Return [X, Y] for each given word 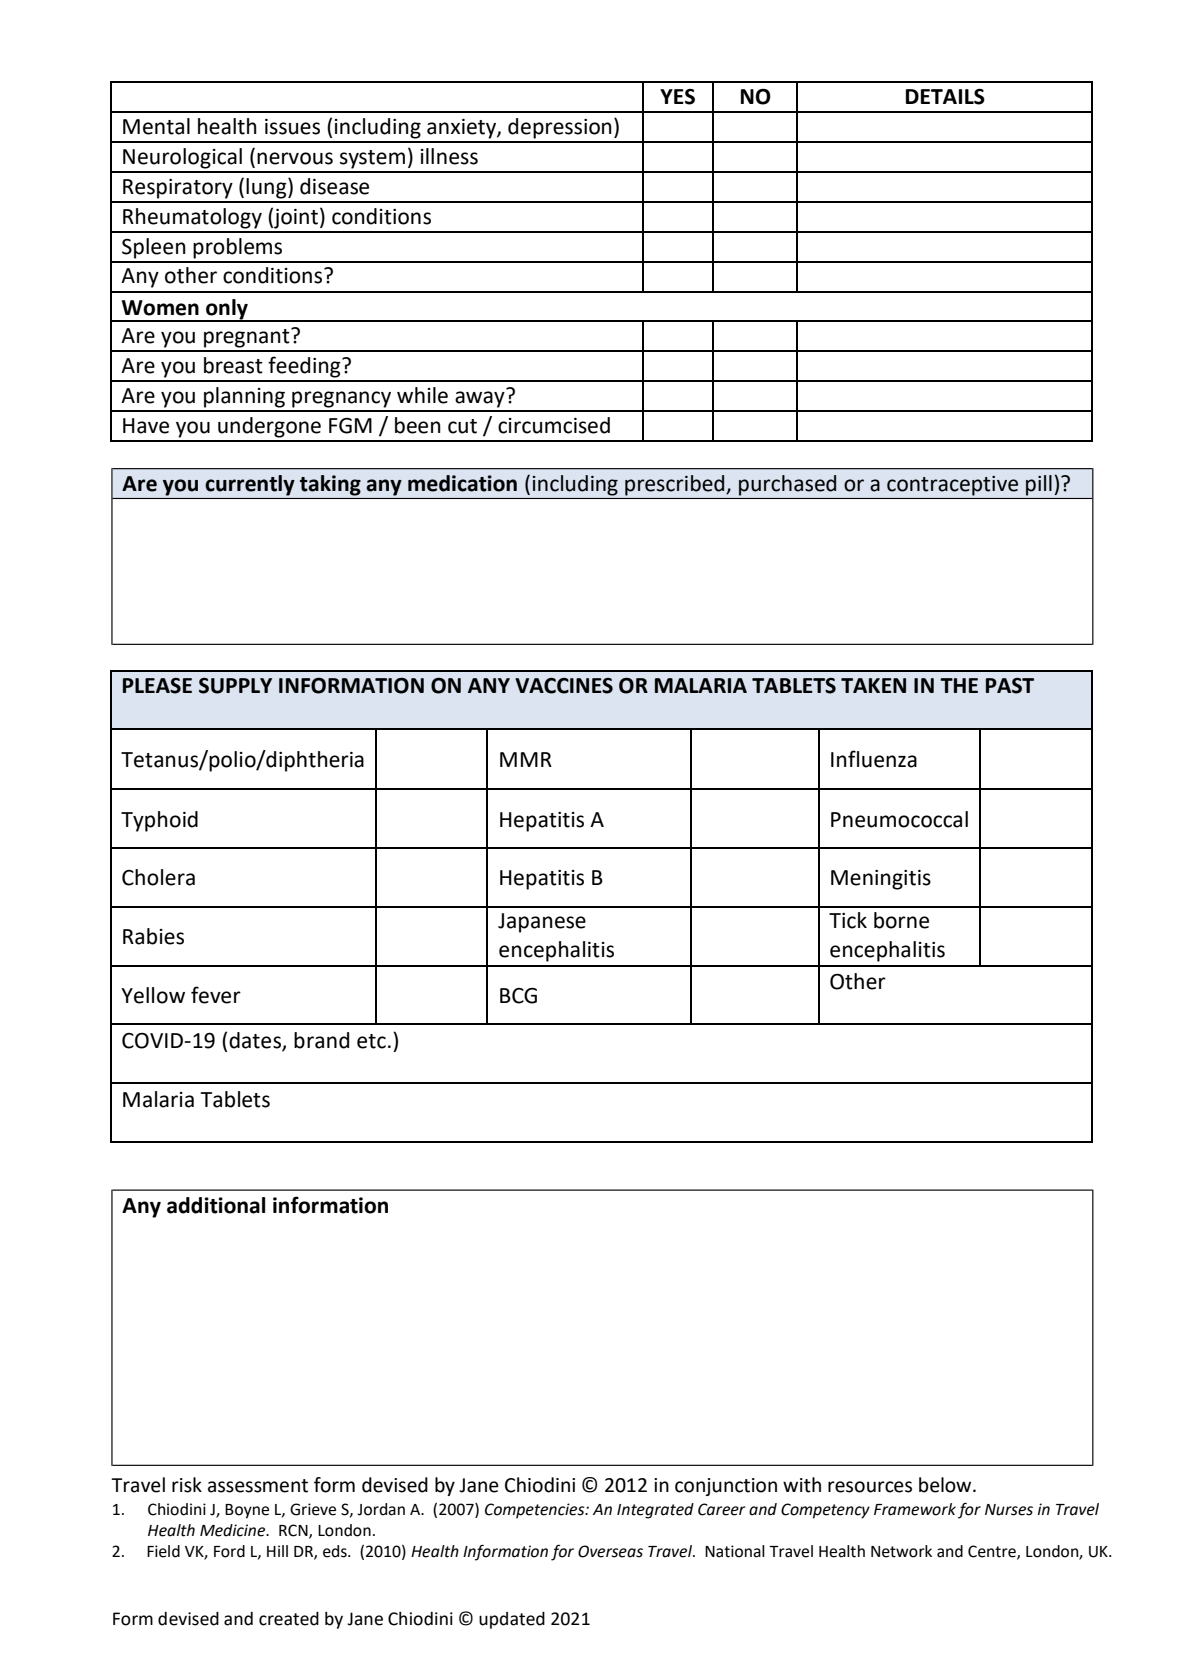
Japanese [542, 923]
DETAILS [945, 97]
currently [250, 485]
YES [677, 97]
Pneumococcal [899, 819]
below [946, 1485]
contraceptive [952, 486]
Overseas [610, 1551]
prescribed [676, 485]
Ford [229, 1551]
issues [292, 127]
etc [371, 1041]
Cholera [158, 877]
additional [216, 1205]
